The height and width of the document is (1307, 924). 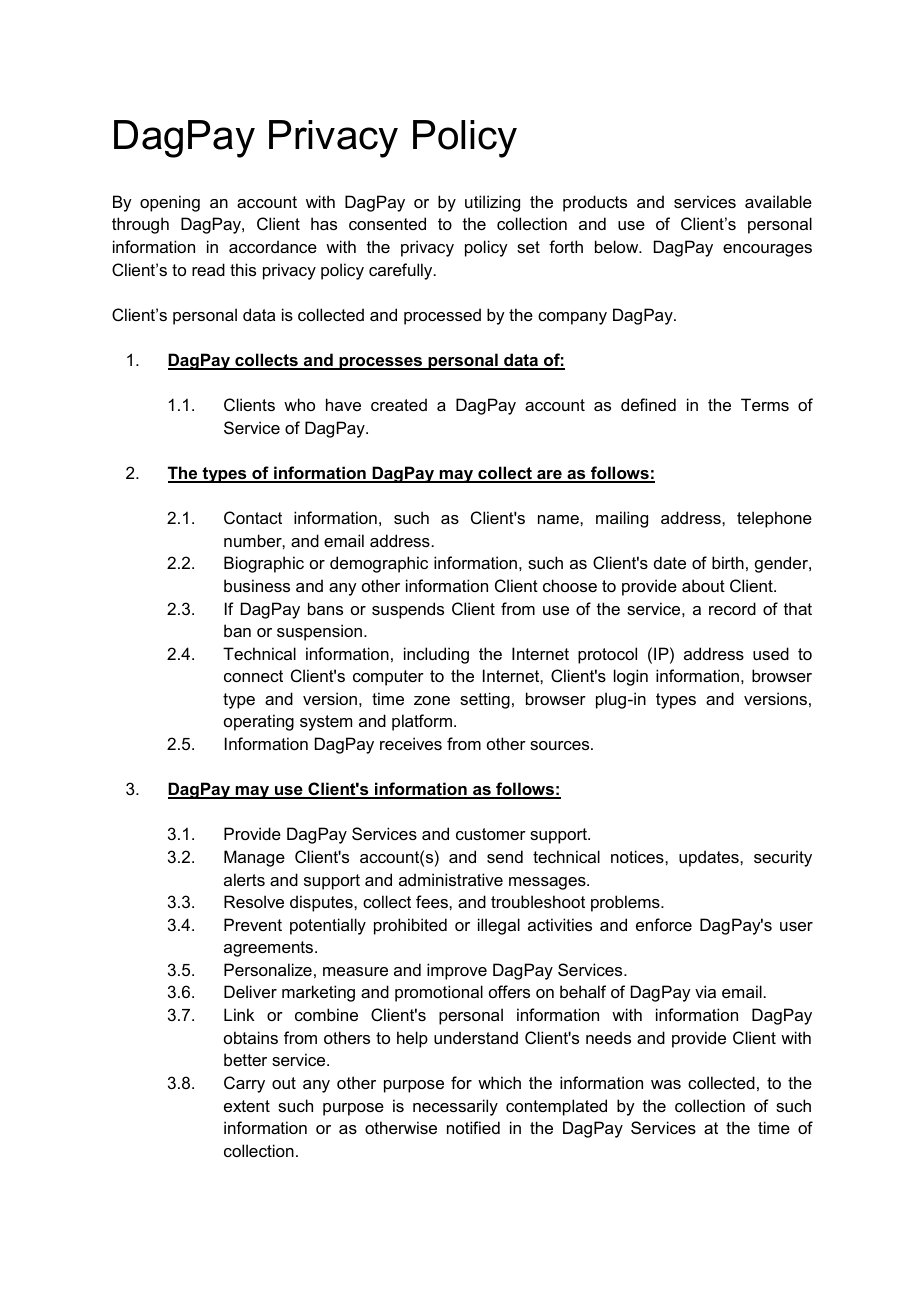 What do you see at coordinates (492, 203) in the document?
I see `utilizing` at bounding box center [492, 203].
